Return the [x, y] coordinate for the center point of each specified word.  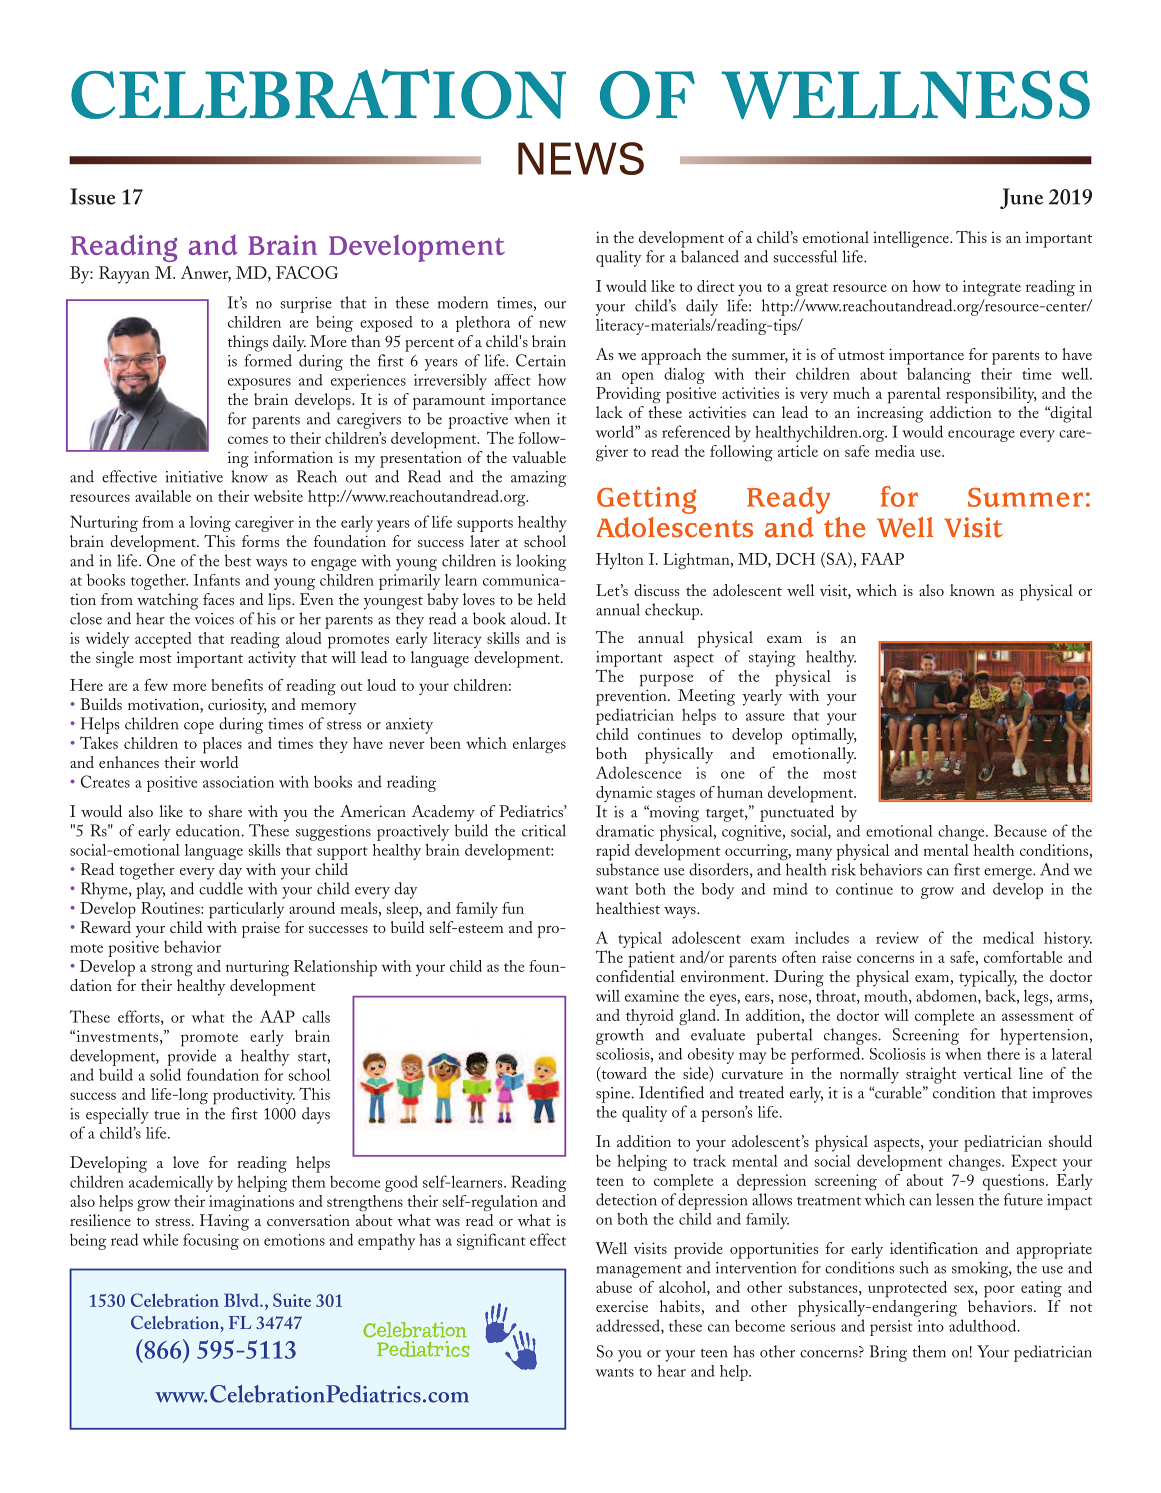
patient [652, 959]
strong [172, 970]
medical [1008, 937]
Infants [217, 580]
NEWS [581, 158]
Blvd [242, 1300]
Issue [92, 196]
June [1021, 198]
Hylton [620, 561]
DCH [795, 559]
